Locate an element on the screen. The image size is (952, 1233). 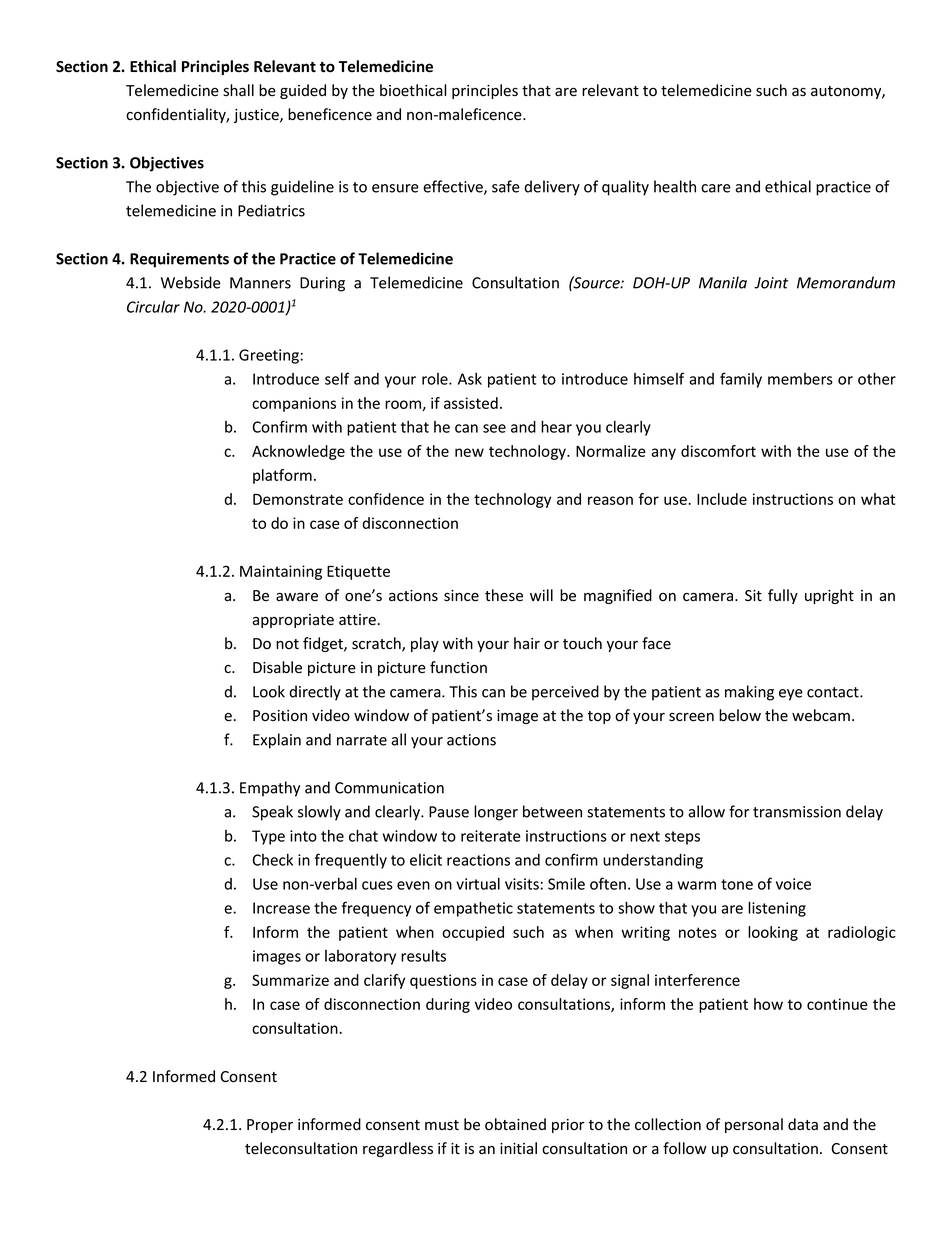
safe is located at coordinates (506, 186).
